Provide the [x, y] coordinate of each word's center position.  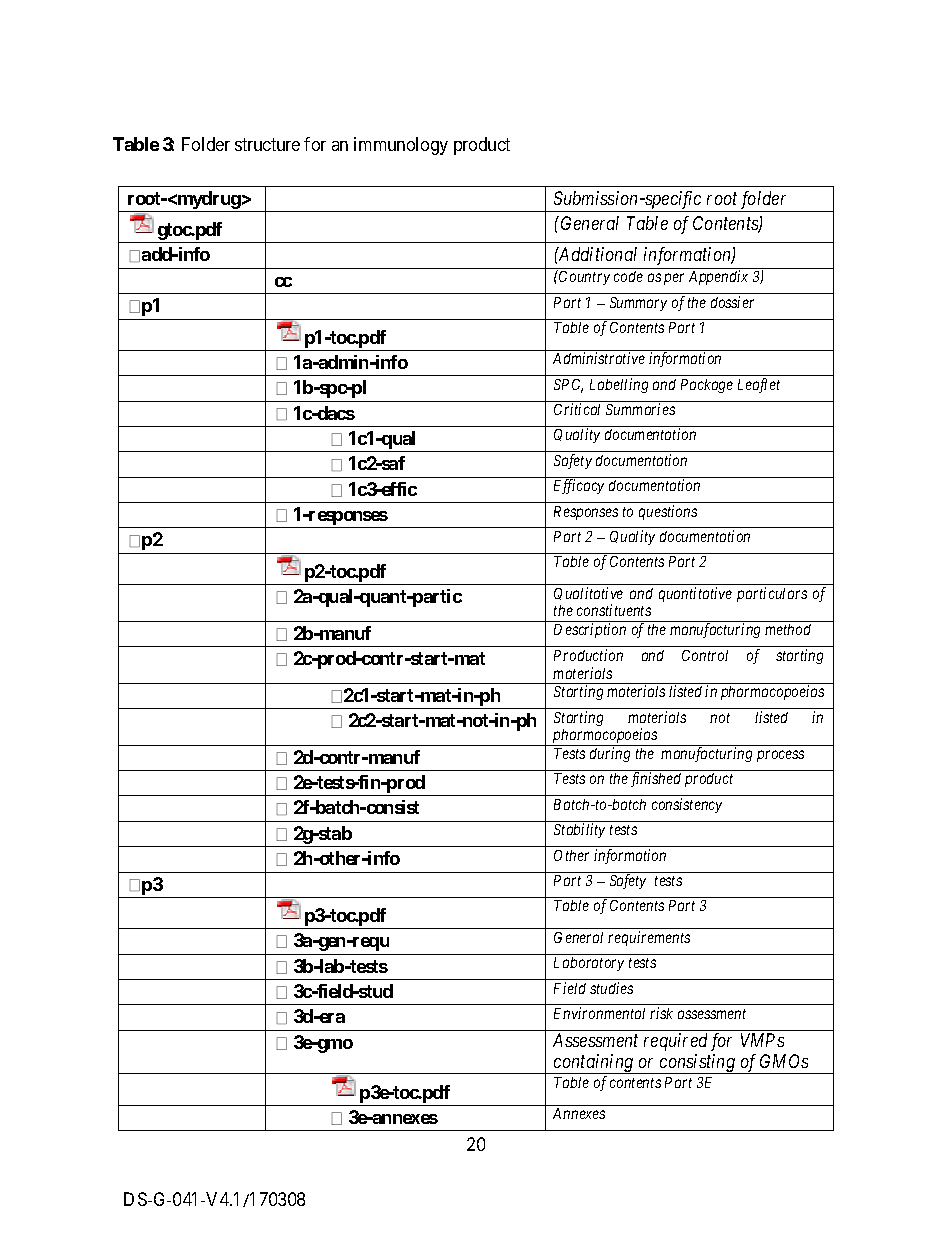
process [780, 756]
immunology [401, 146]
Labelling [619, 385]
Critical [577, 409]
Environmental [599, 1013]
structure [267, 145]
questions [668, 512]
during [610, 754]
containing [594, 1064]
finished [656, 779]
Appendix [718, 277]
